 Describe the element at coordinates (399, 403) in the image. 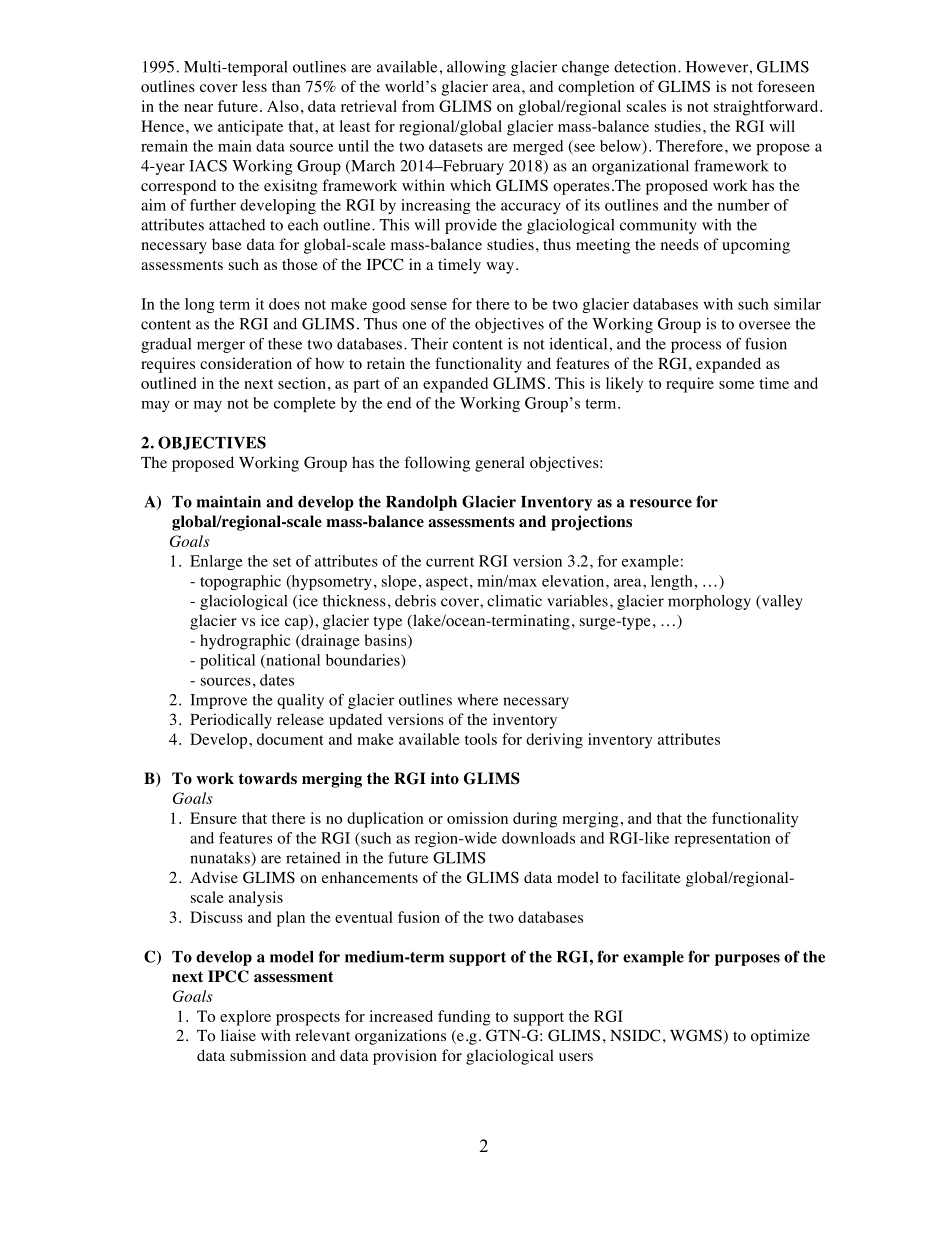

I see `end` at that location.
